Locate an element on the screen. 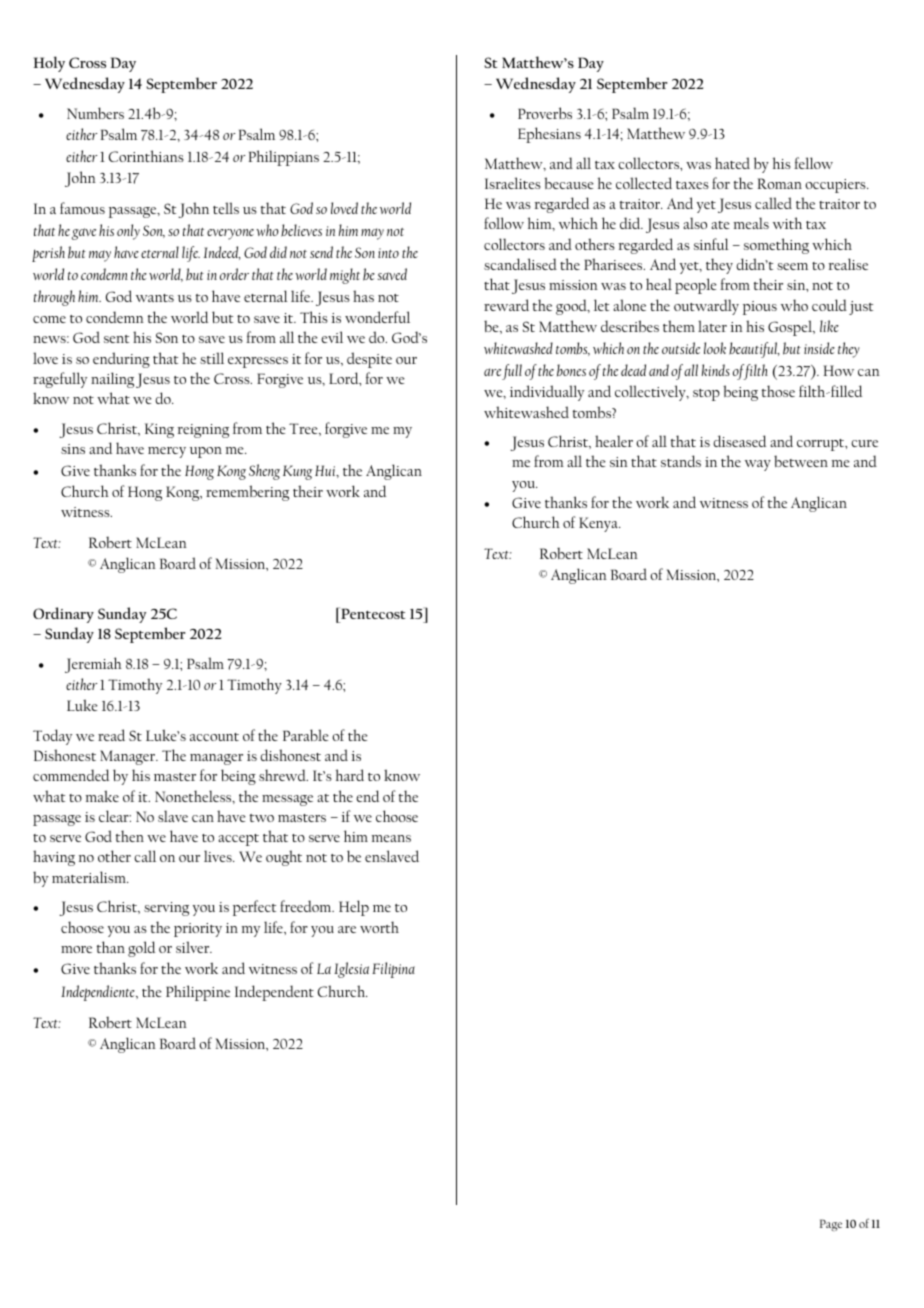 The width and height of the screenshot is (924, 1308). Pentecost is located at coordinates (372, 613).
